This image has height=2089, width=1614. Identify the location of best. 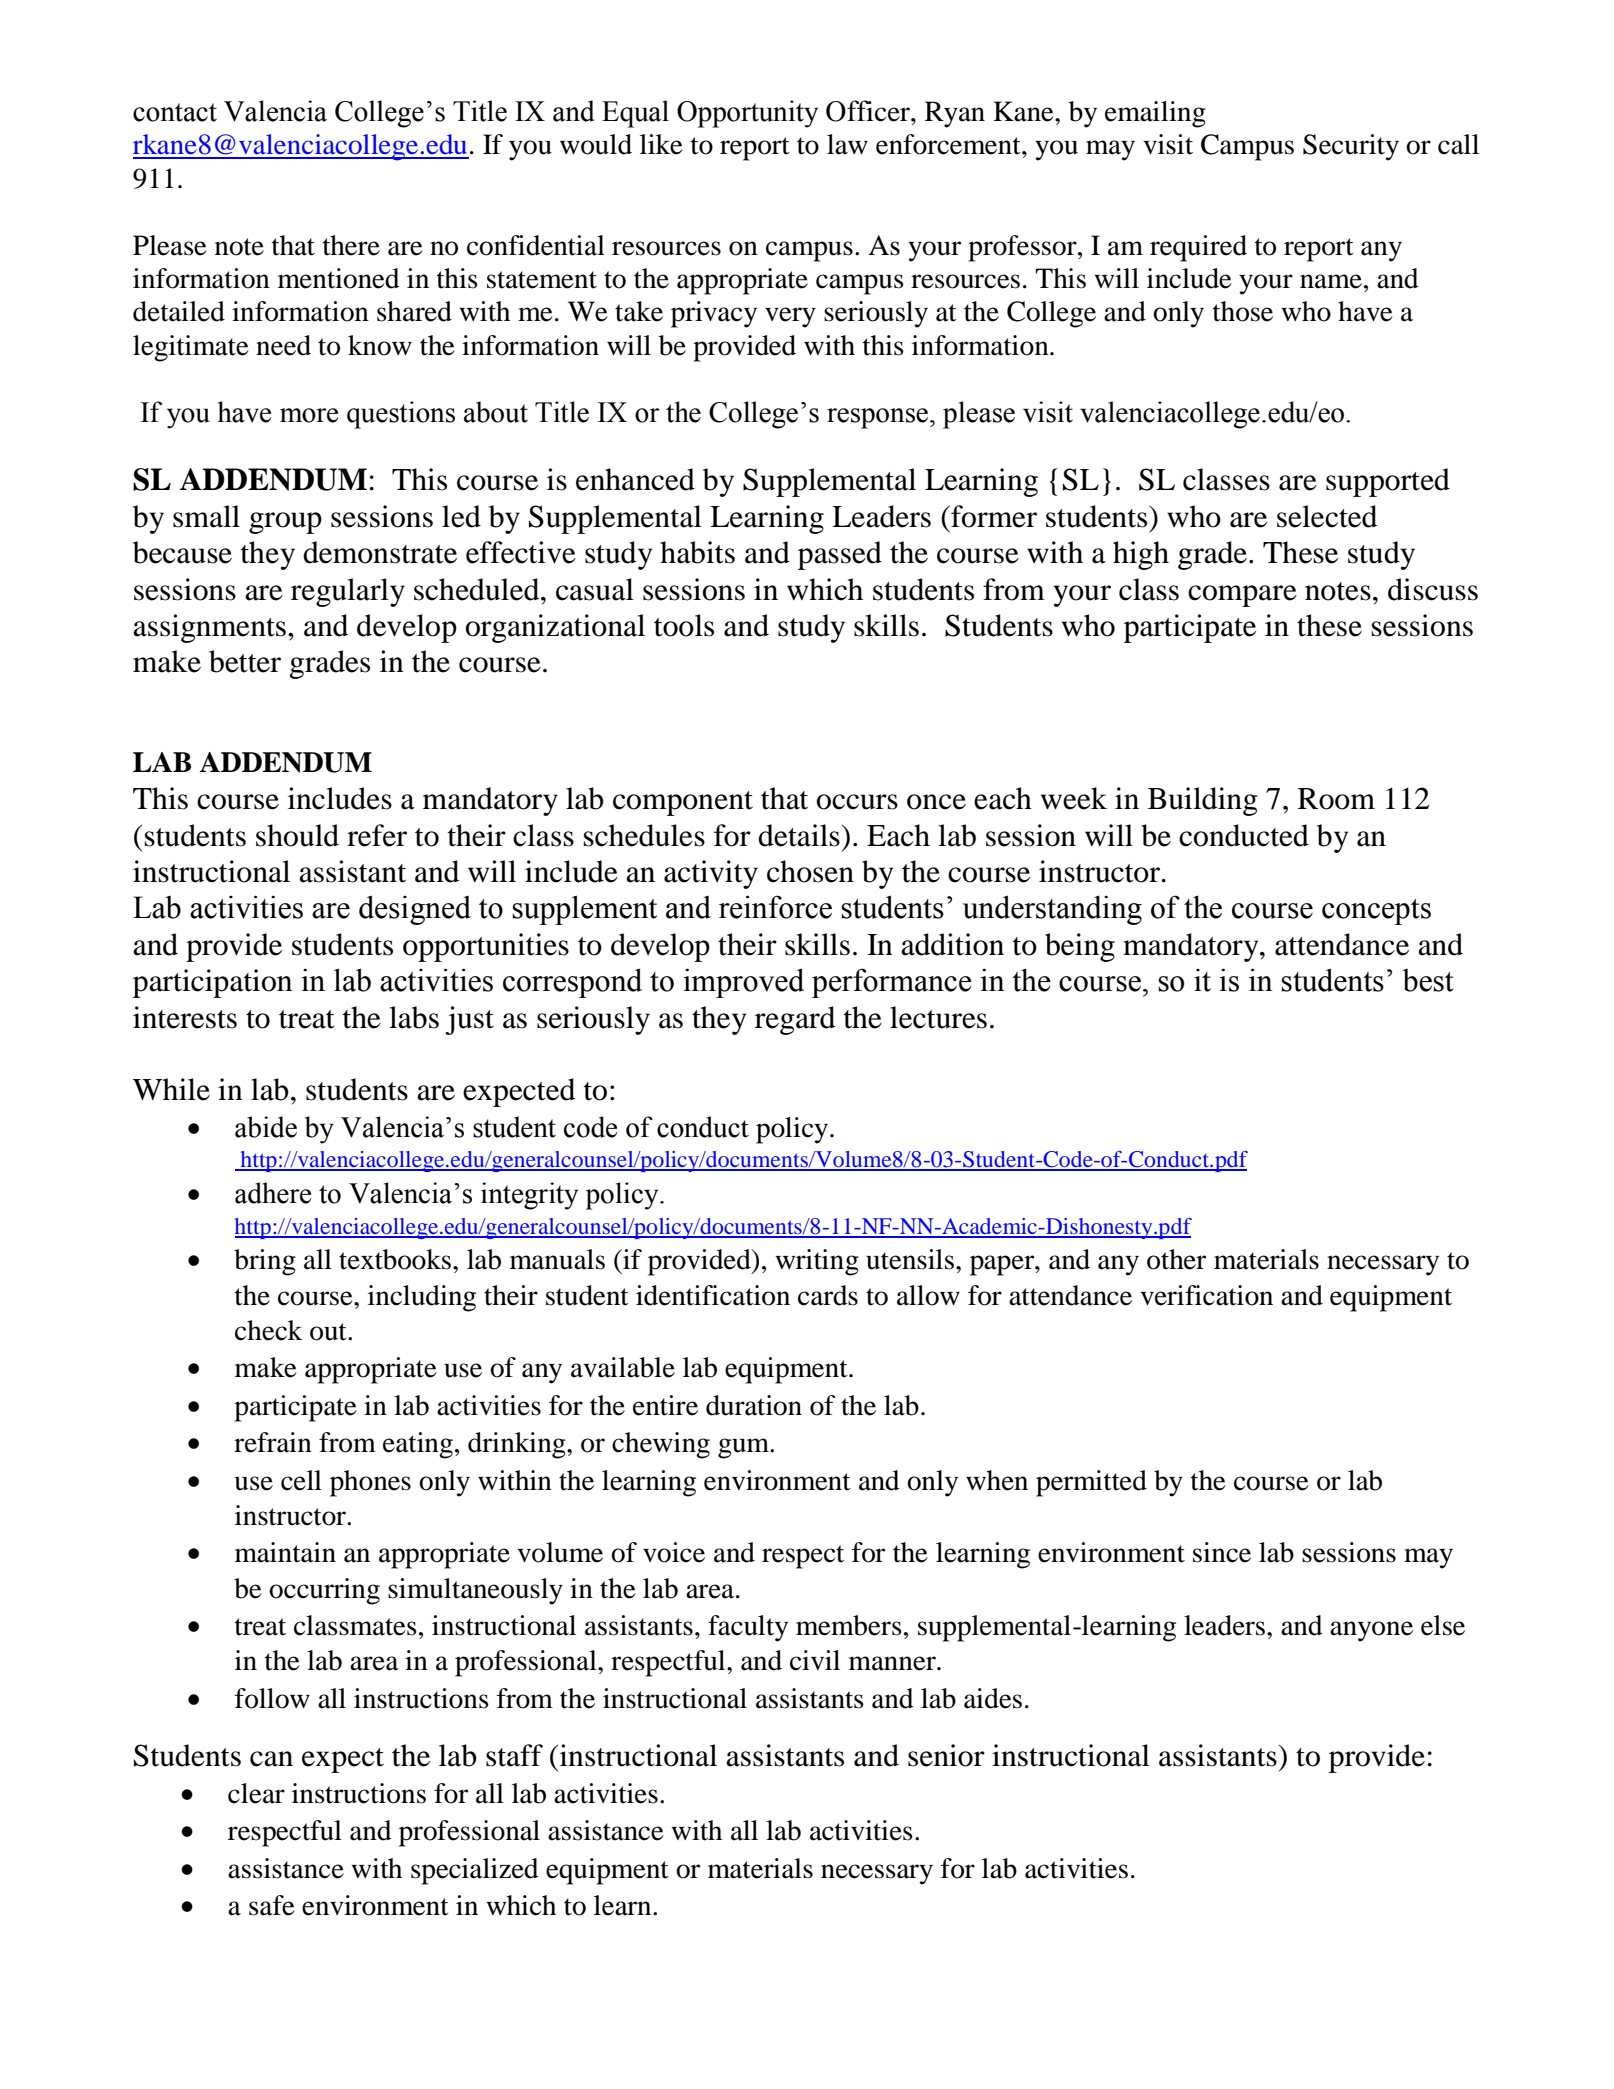
(1428, 980).
